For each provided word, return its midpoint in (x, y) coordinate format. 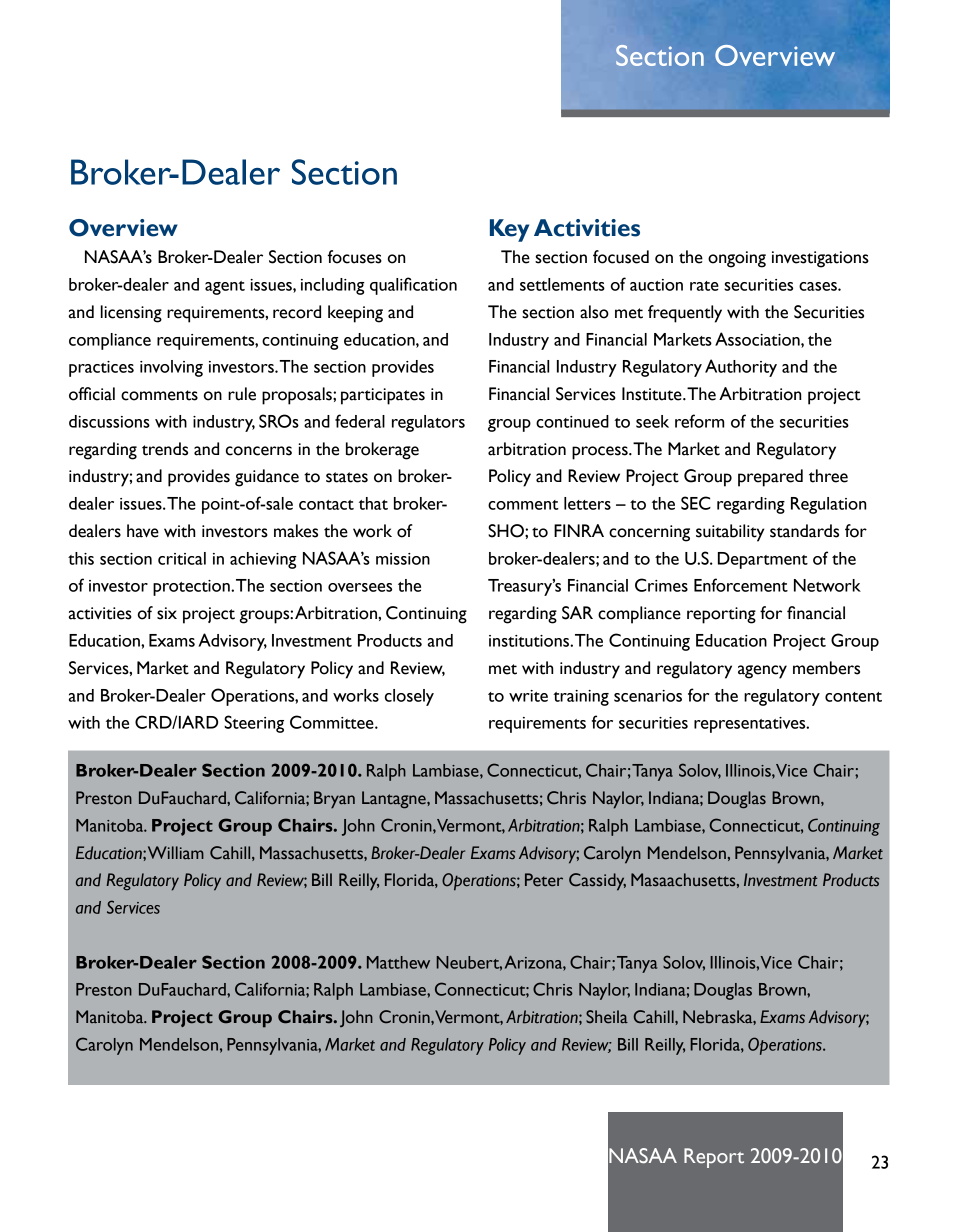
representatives (751, 725)
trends (165, 449)
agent (225, 288)
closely (409, 697)
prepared (770, 478)
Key (509, 230)
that (373, 503)
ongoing (737, 259)
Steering (254, 724)
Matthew (398, 962)
